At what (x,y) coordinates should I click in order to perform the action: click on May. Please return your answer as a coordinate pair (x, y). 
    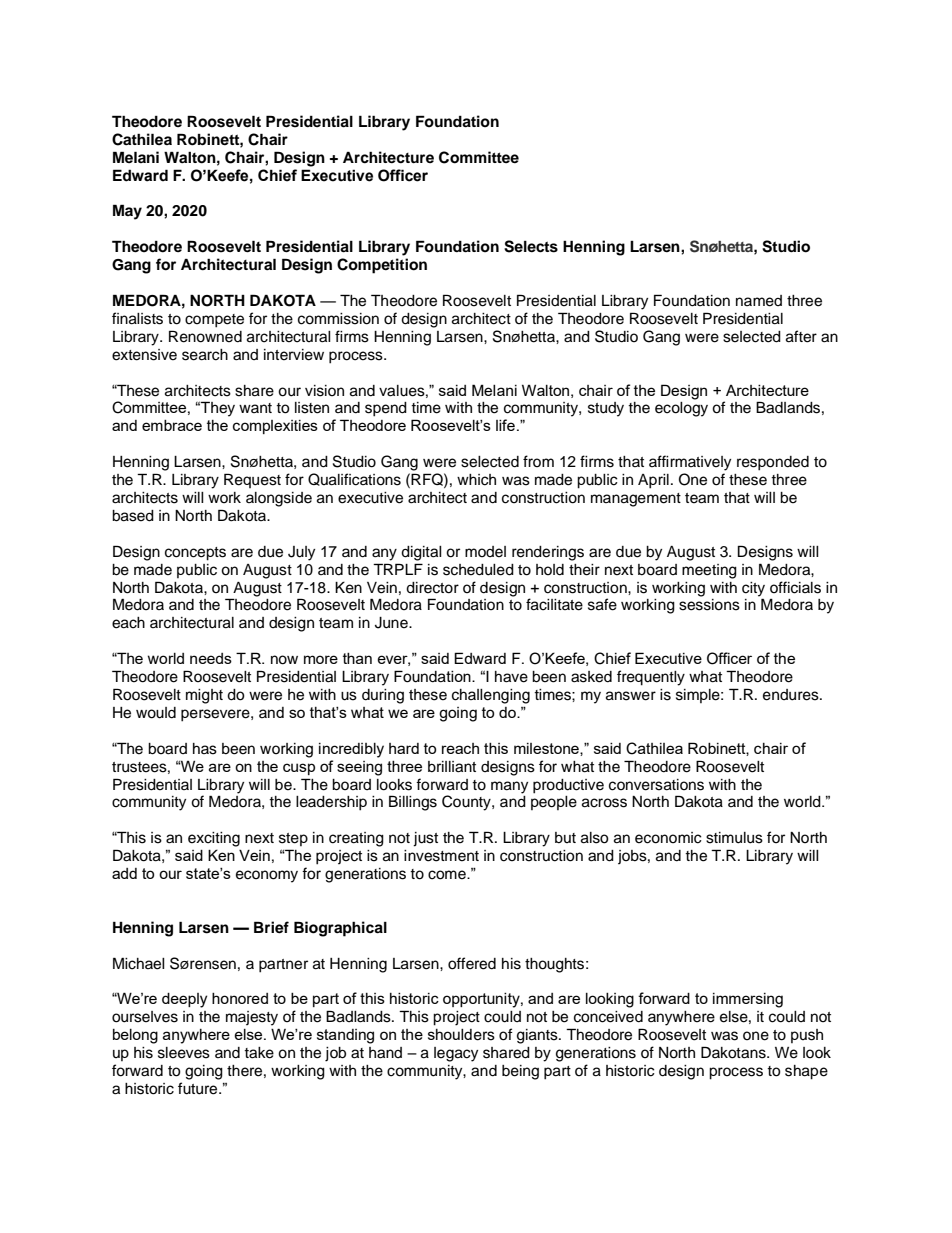
    Looking at the image, I should click on (127, 212).
